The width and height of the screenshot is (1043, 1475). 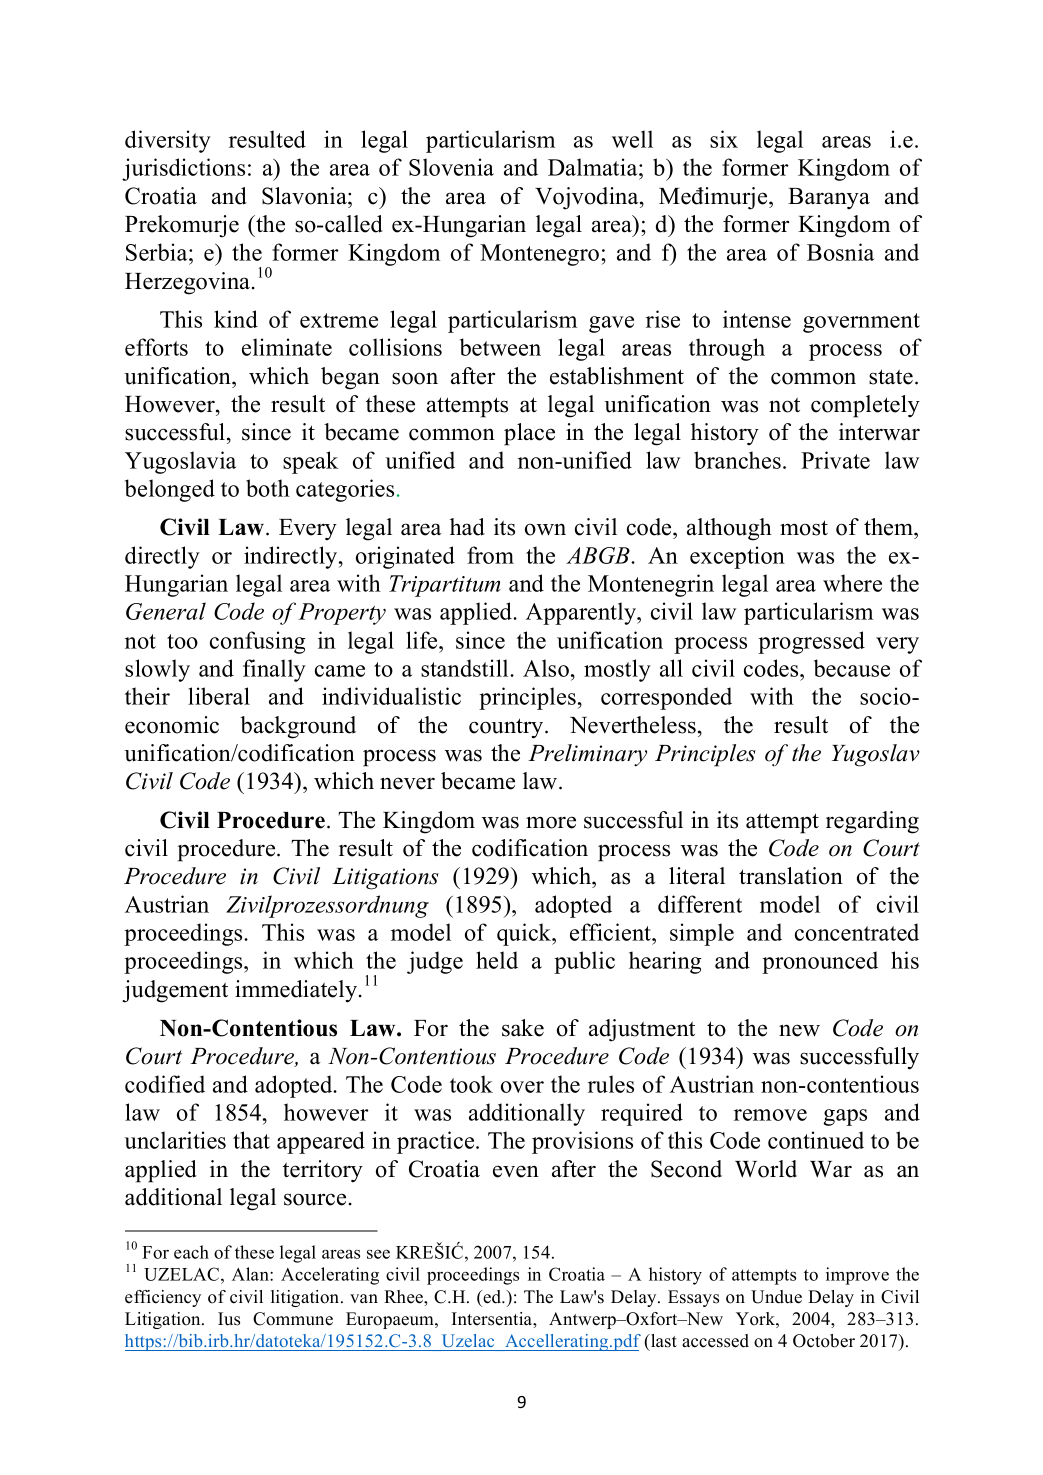 I want to click on Ius, so click(x=229, y=1319).
